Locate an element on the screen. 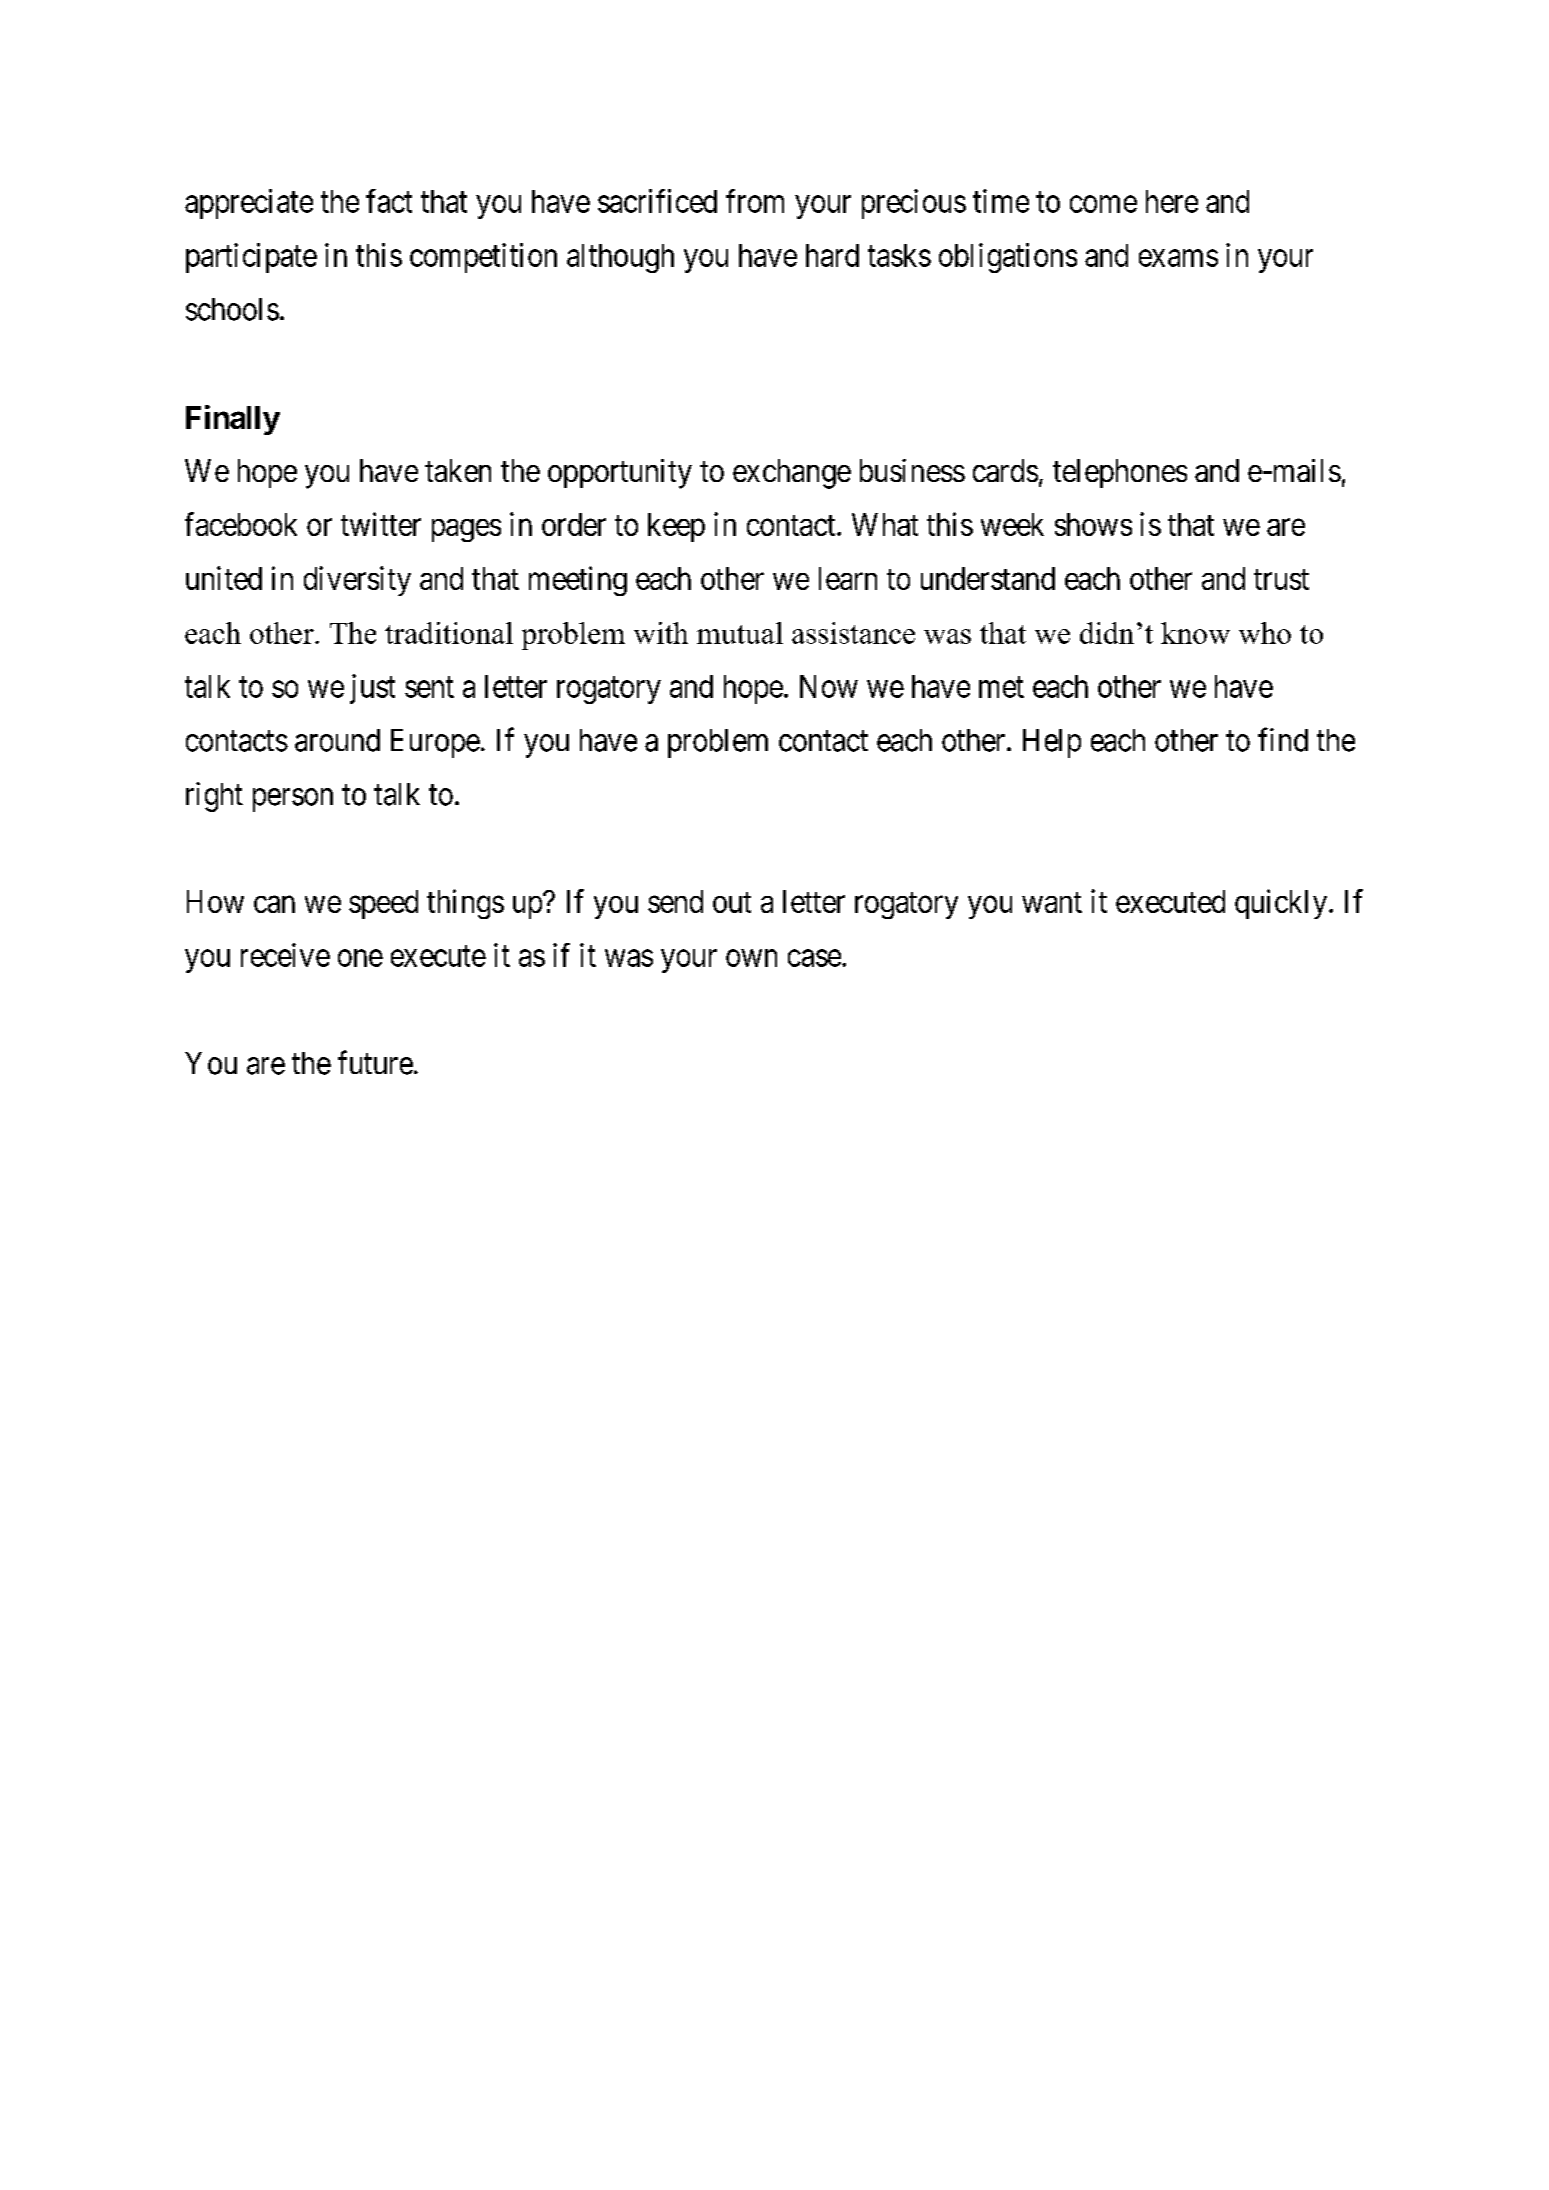  find is located at coordinates (1283, 739).
